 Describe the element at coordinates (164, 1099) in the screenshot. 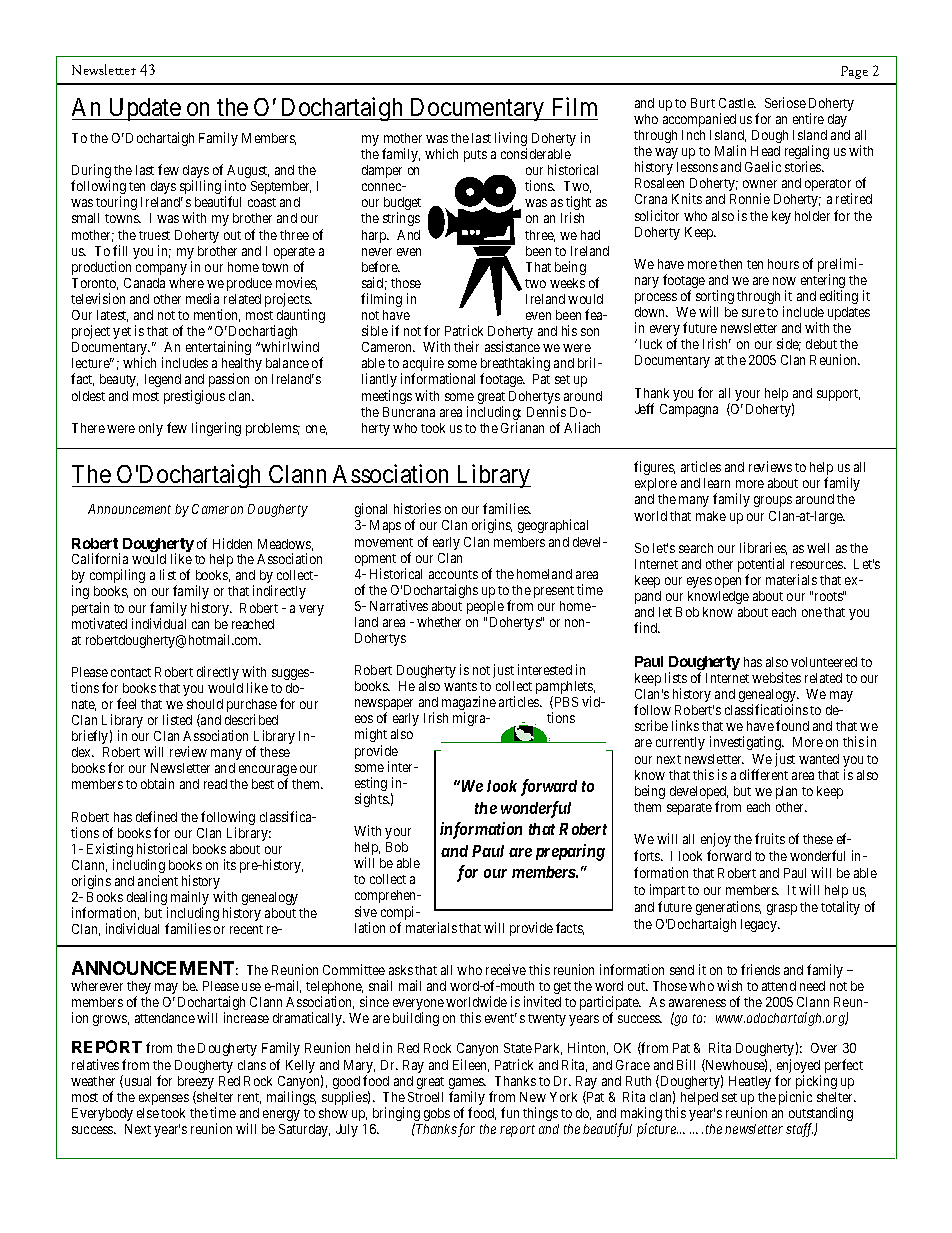

I see `expenses` at that location.
